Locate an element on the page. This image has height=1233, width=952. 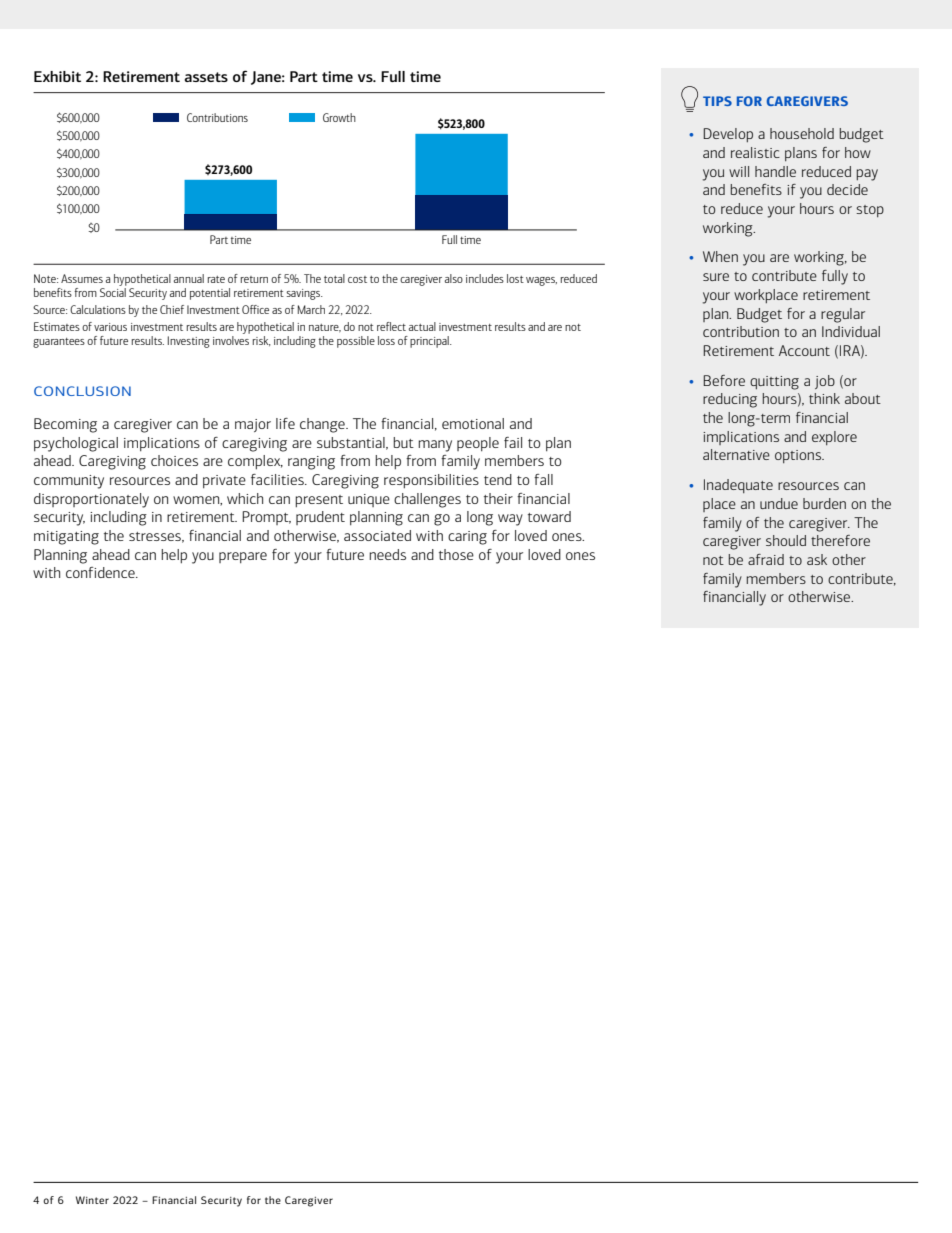
Winter is located at coordinates (92, 1200).
